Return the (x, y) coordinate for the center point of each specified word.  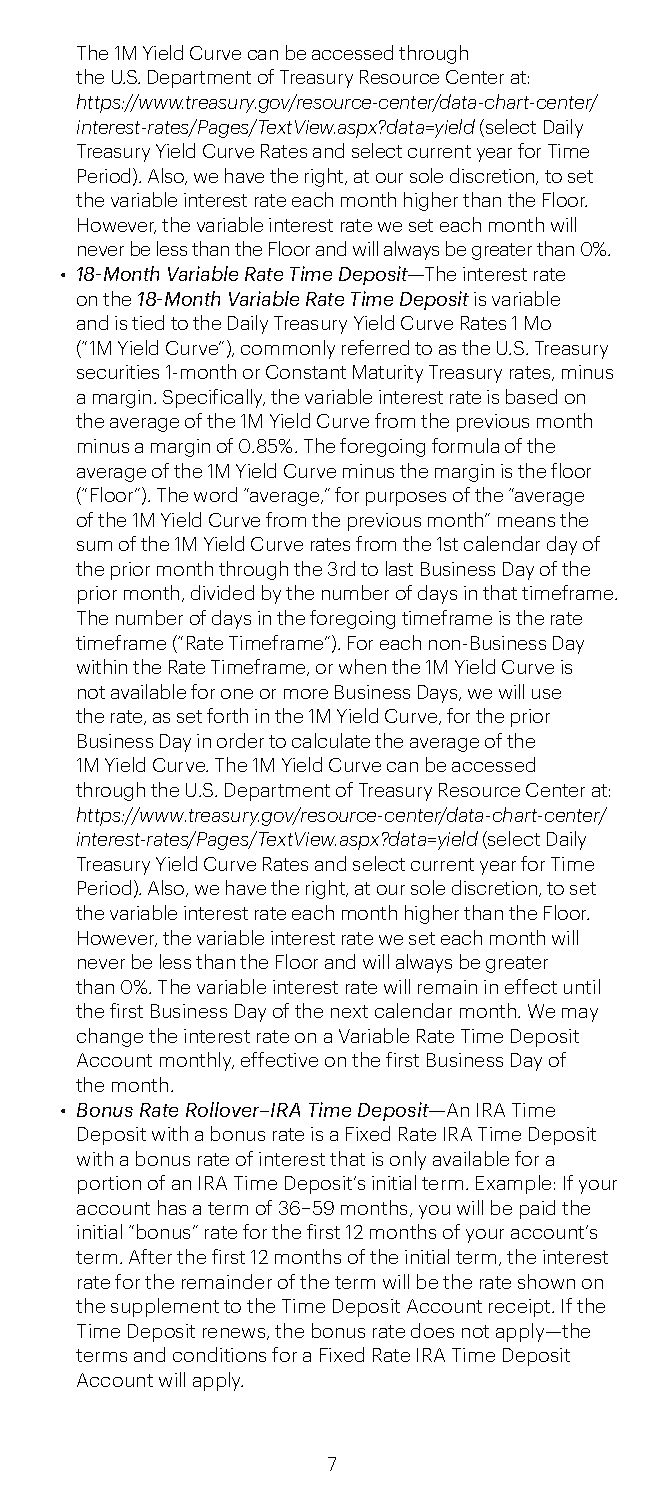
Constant (306, 372)
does (432, 1330)
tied (148, 322)
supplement (165, 1307)
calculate (331, 740)
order (240, 740)
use (546, 694)
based (531, 396)
